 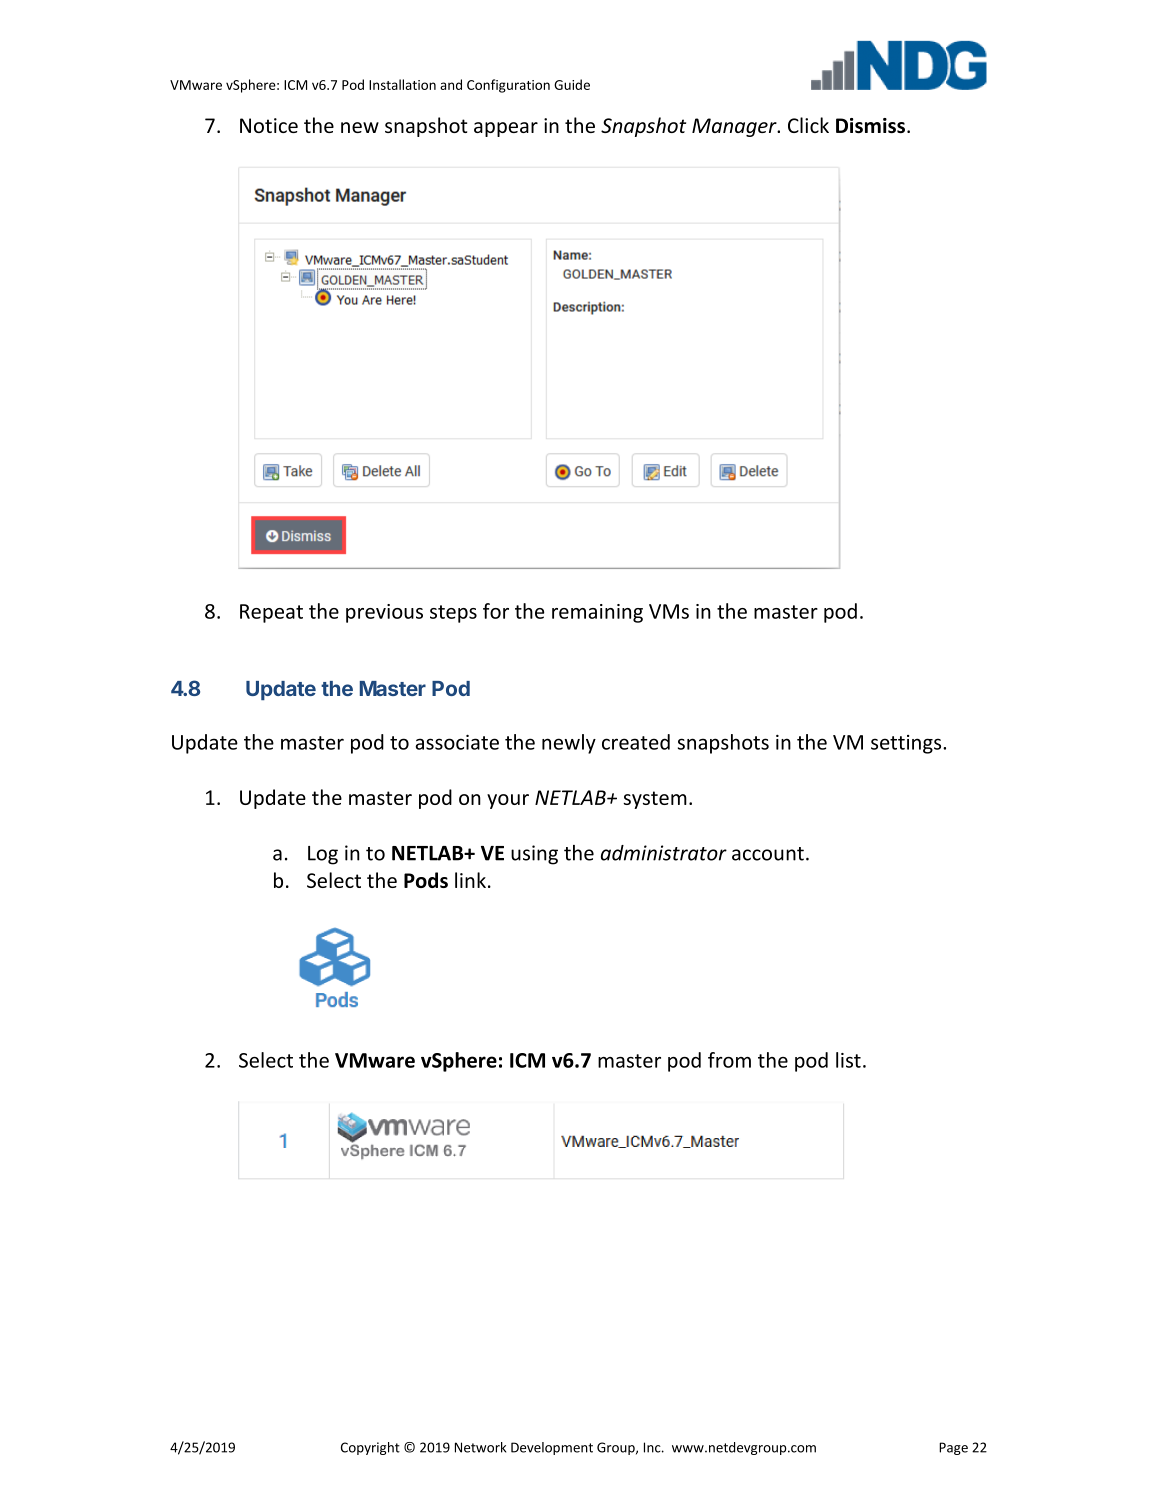 I want to click on Guide, so click(x=572, y=84).
